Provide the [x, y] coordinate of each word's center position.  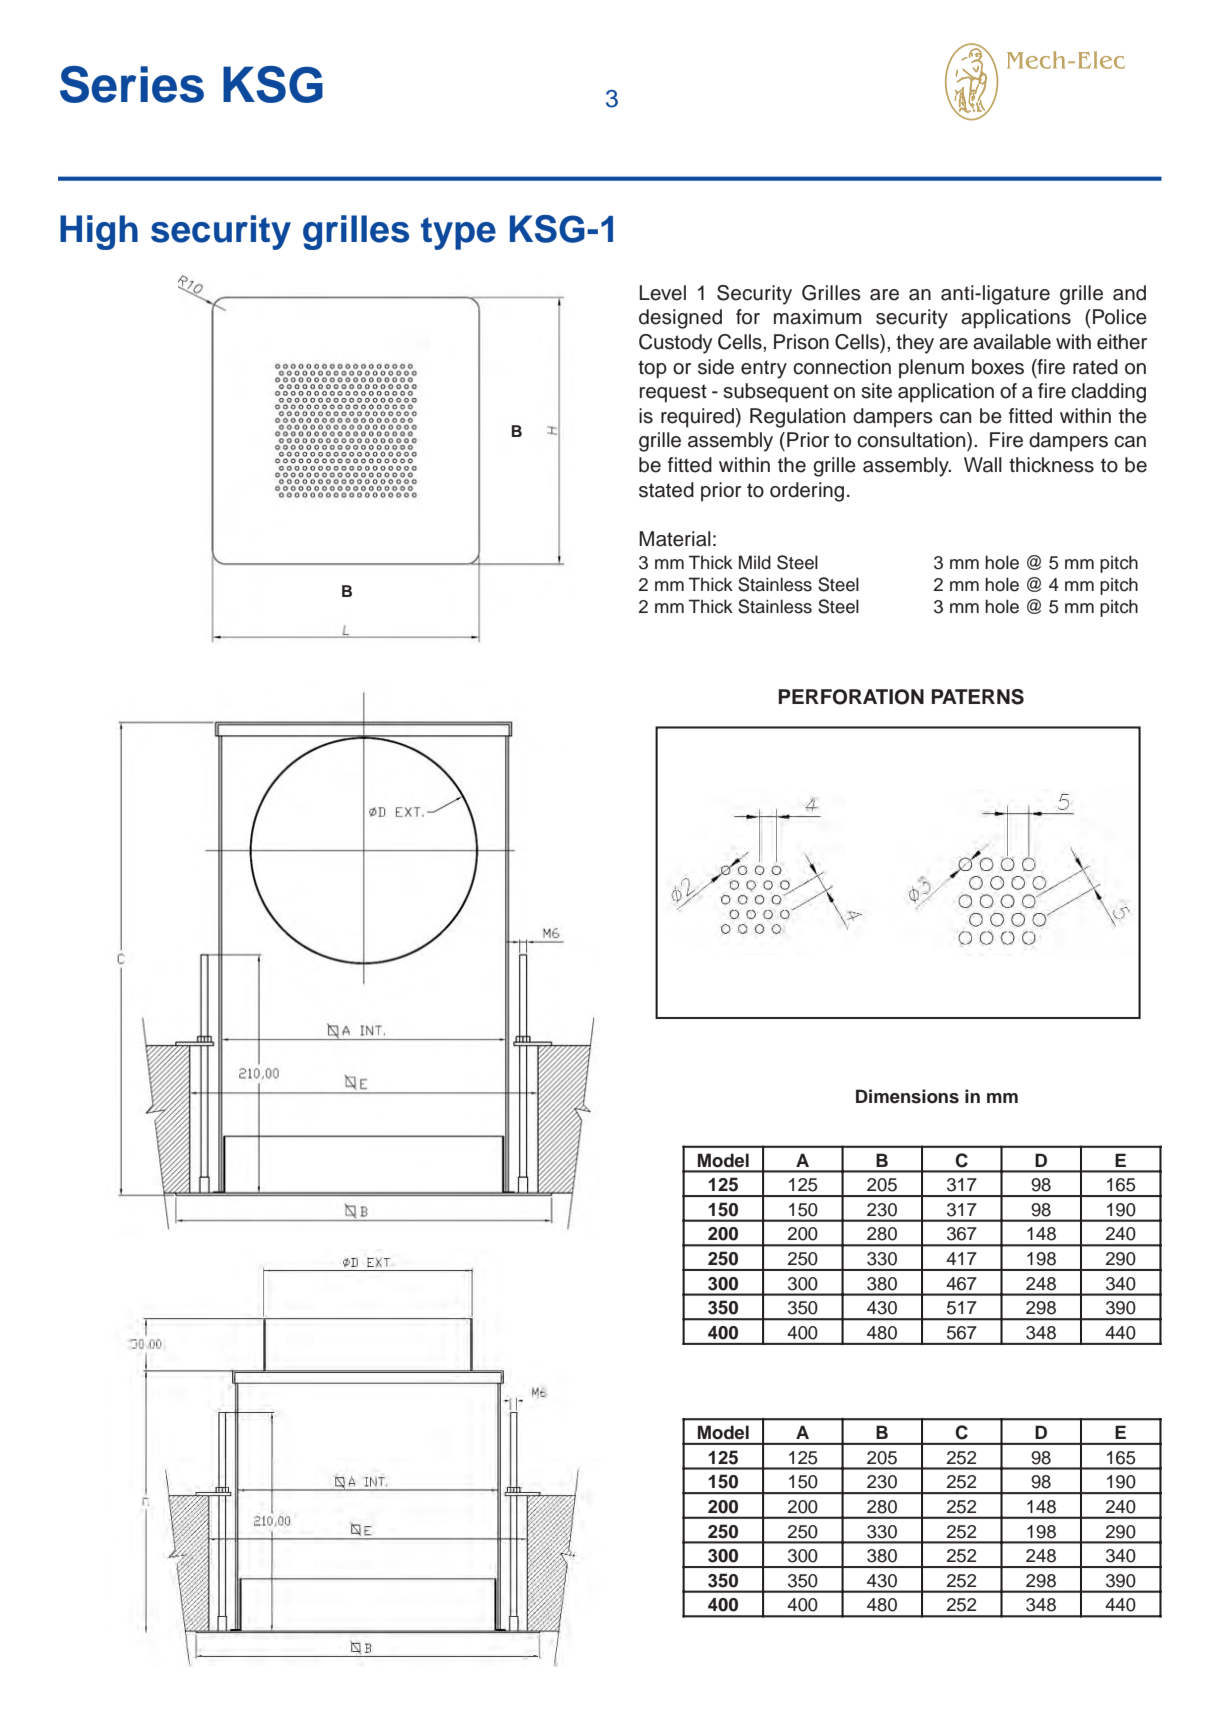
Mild [755, 562]
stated [666, 490]
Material [675, 539]
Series [132, 84]
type [458, 233]
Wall [983, 465]
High [99, 232]
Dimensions [907, 1096]
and [1129, 293]
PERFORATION [851, 697]
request [673, 393]
